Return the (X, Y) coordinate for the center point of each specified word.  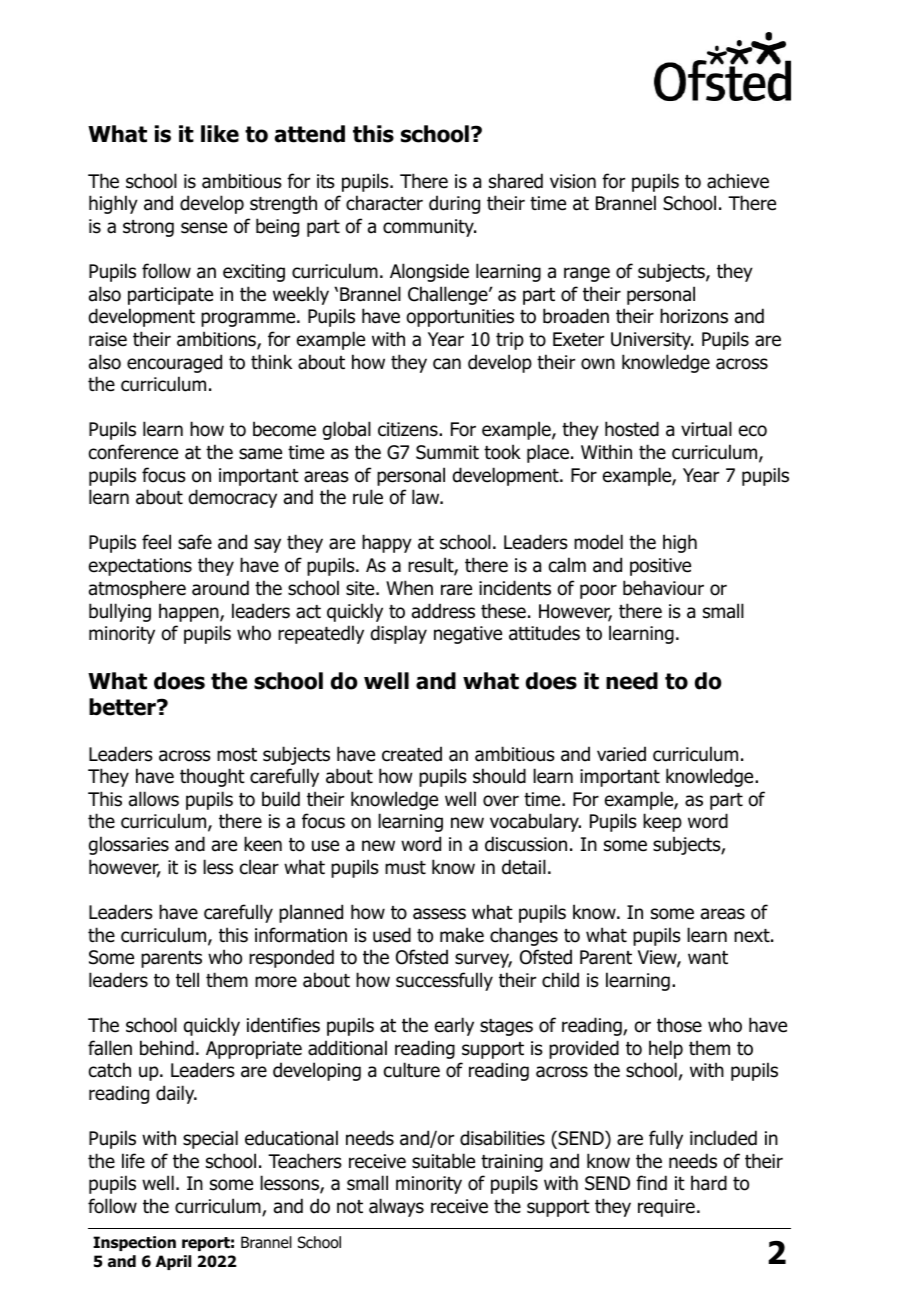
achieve (738, 181)
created (412, 754)
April (173, 1262)
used (392, 935)
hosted (632, 429)
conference (133, 452)
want (708, 958)
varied (621, 754)
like (220, 134)
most (237, 755)
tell (187, 980)
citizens (409, 429)
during (454, 204)
